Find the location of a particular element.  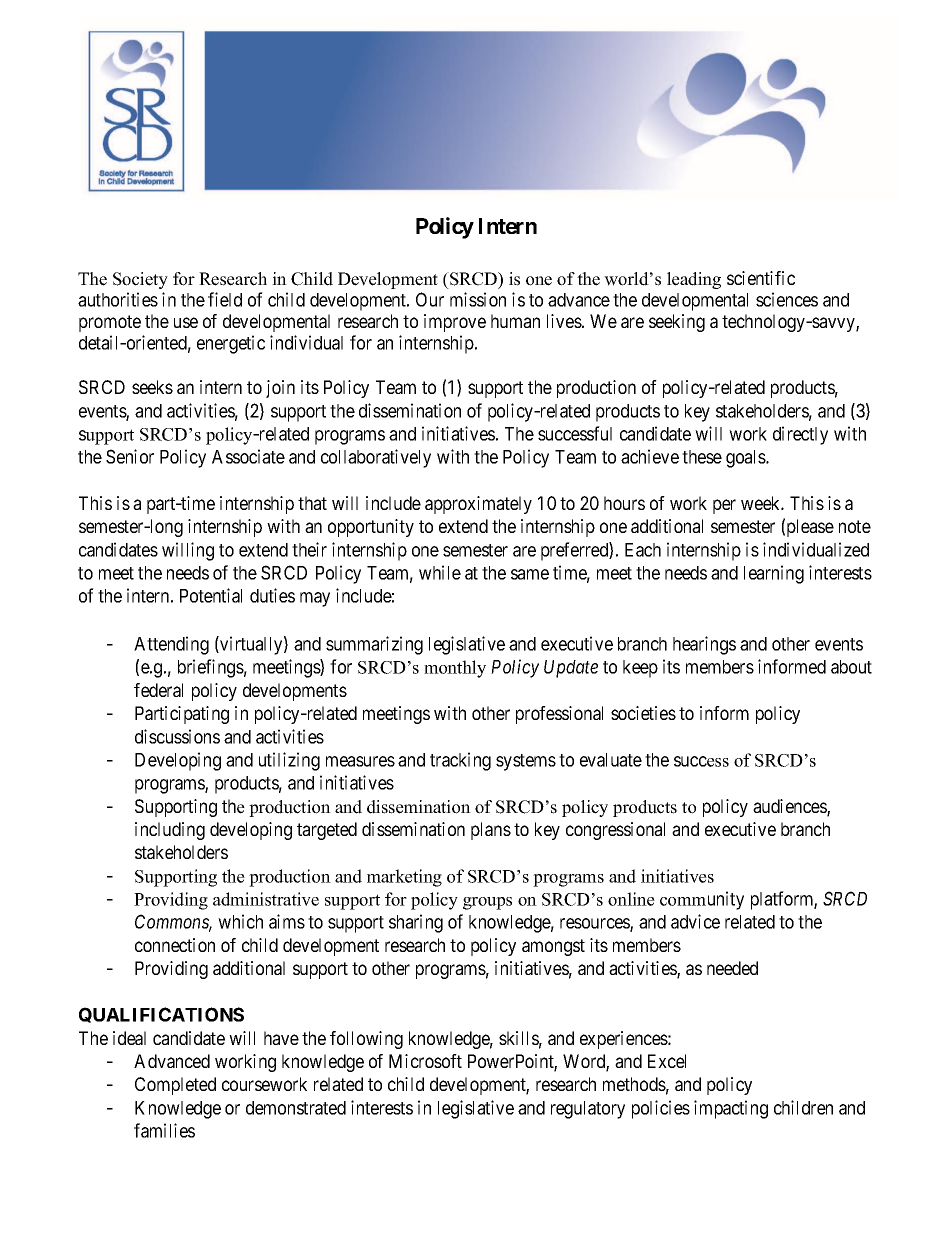

audiences is located at coordinates (790, 807).
